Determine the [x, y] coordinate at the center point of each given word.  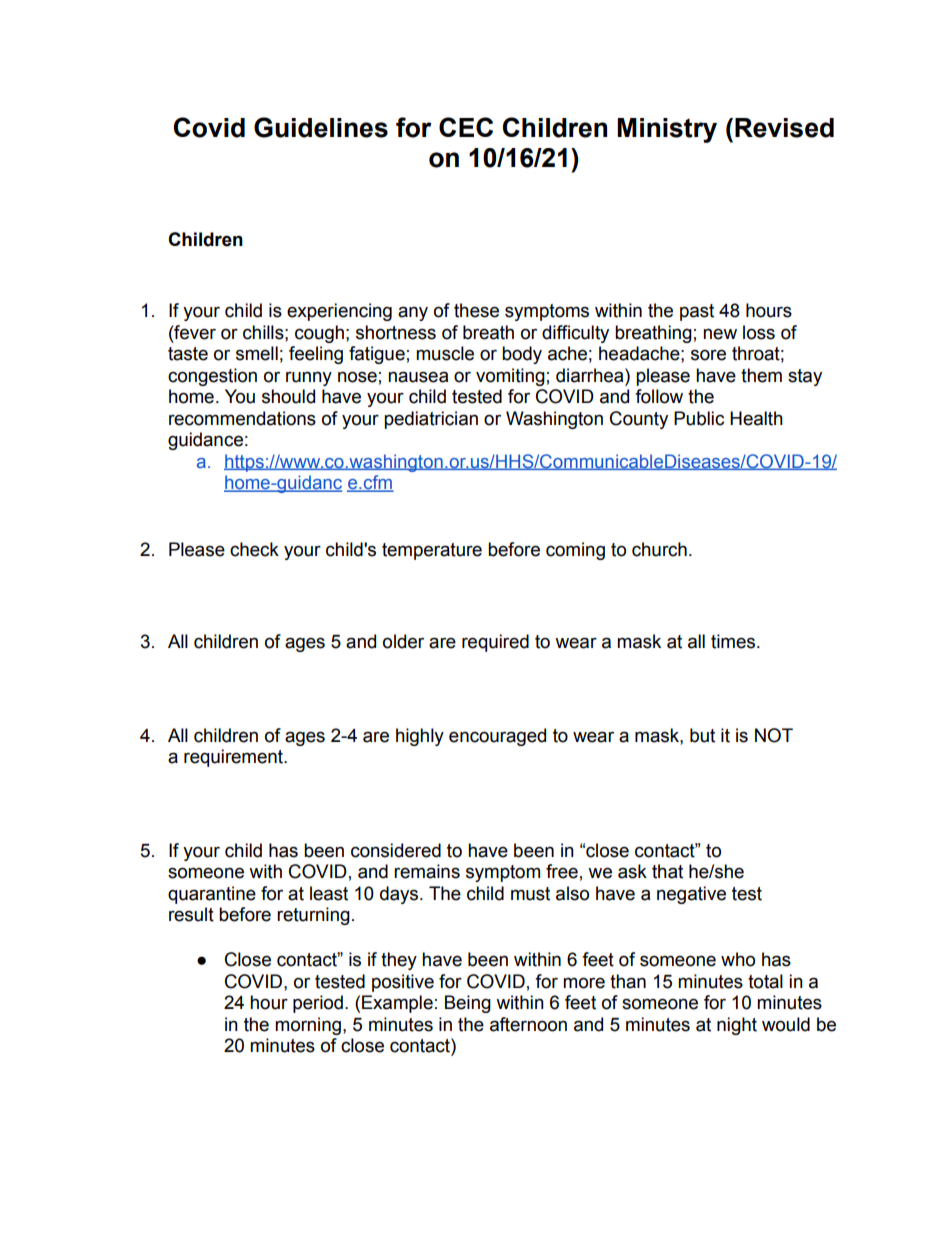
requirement [234, 758]
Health [756, 418]
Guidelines [321, 127]
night [737, 1026]
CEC [466, 127]
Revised [784, 128]
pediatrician [431, 420]
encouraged [497, 737]
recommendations [242, 418]
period [318, 1004]
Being [468, 1004]
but [702, 735]
